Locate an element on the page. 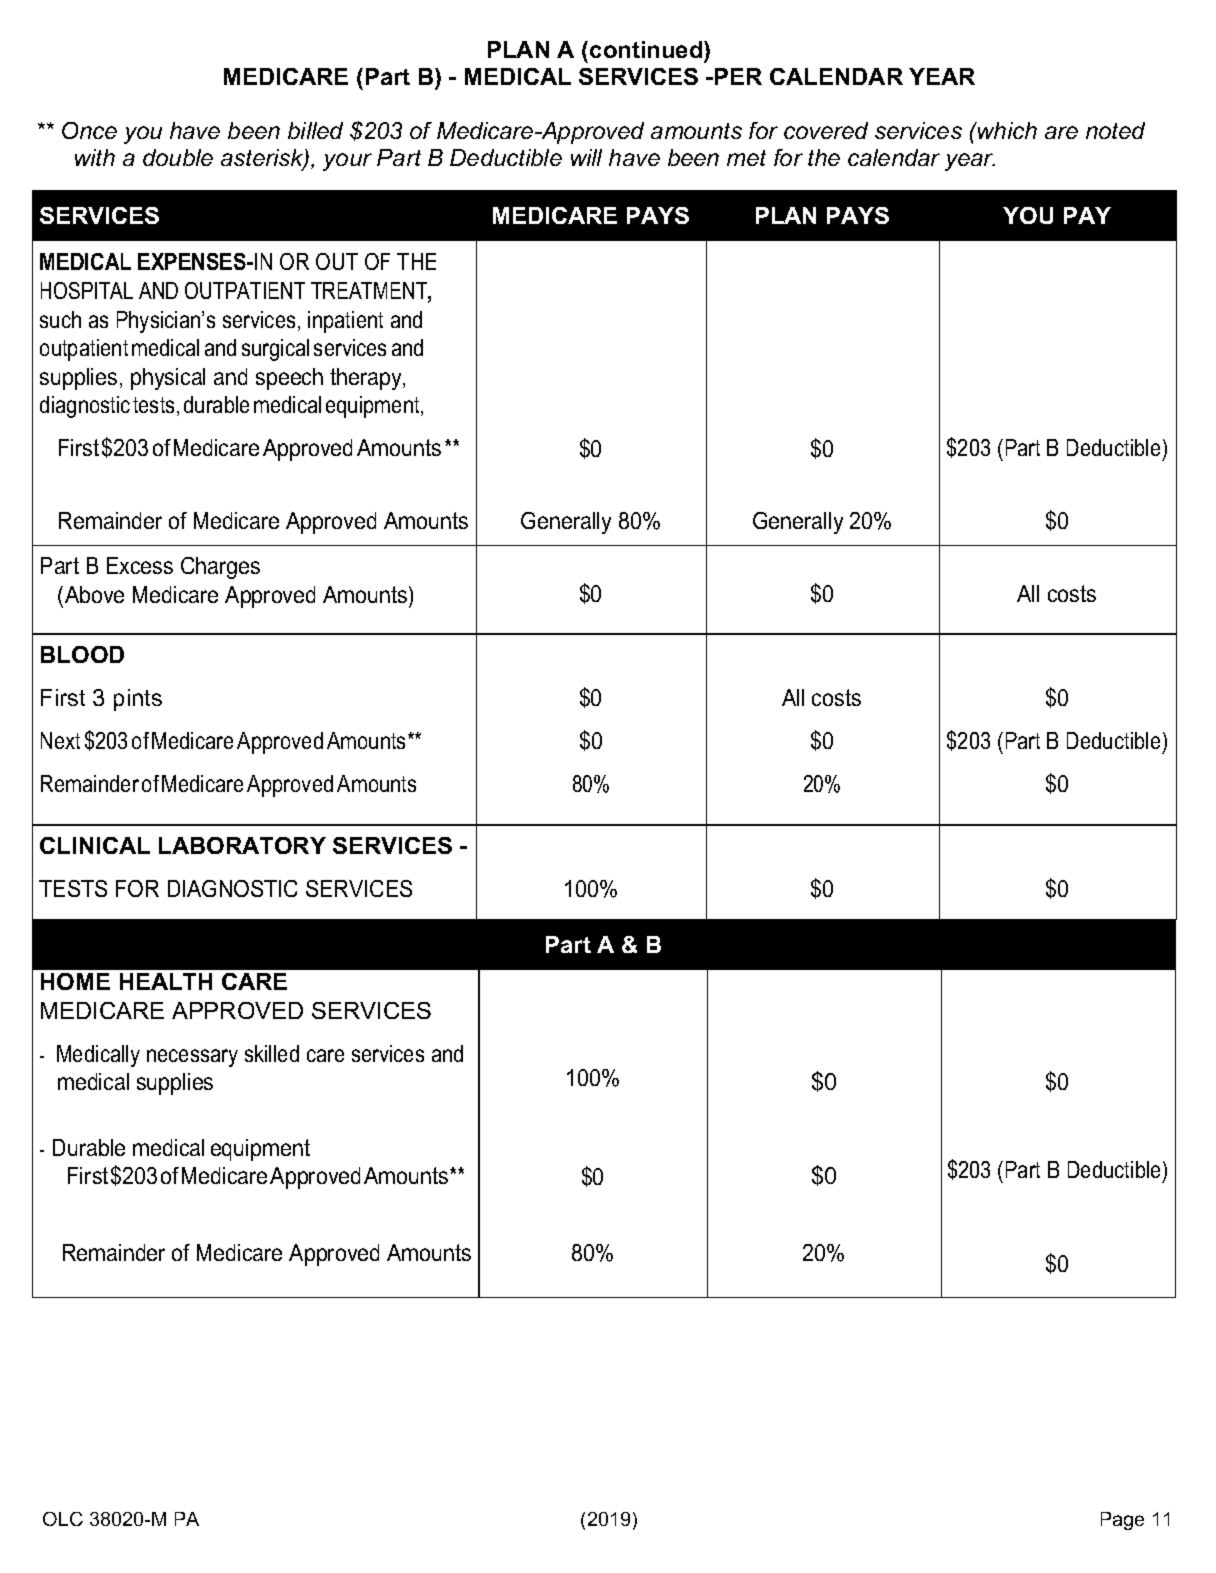 This image has height=1573, width=1216. continued is located at coordinates (647, 49).
